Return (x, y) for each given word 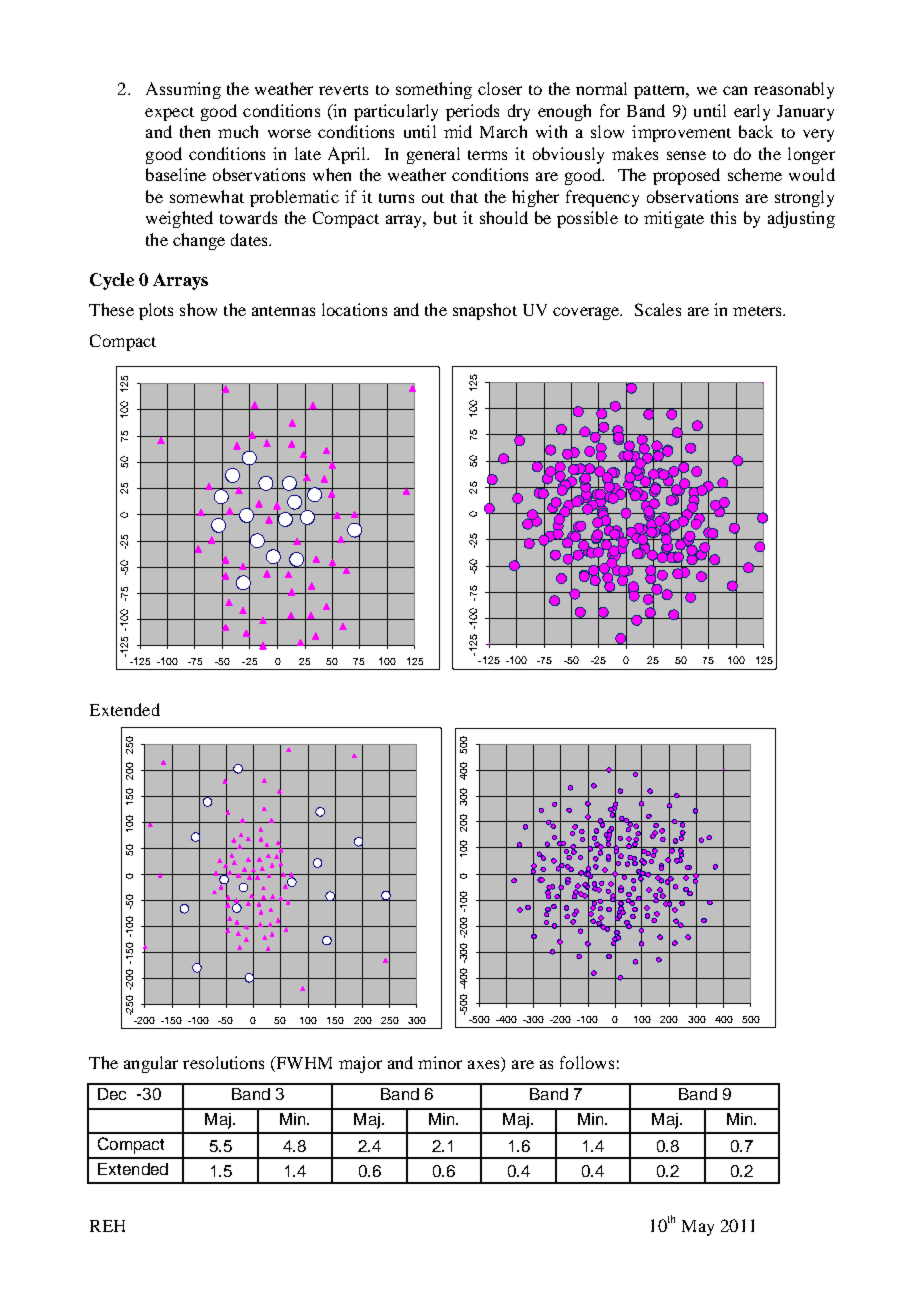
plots (156, 311)
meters (758, 311)
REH (107, 1226)
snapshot (485, 311)
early (752, 112)
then (195, 131)
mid (458, 131)
